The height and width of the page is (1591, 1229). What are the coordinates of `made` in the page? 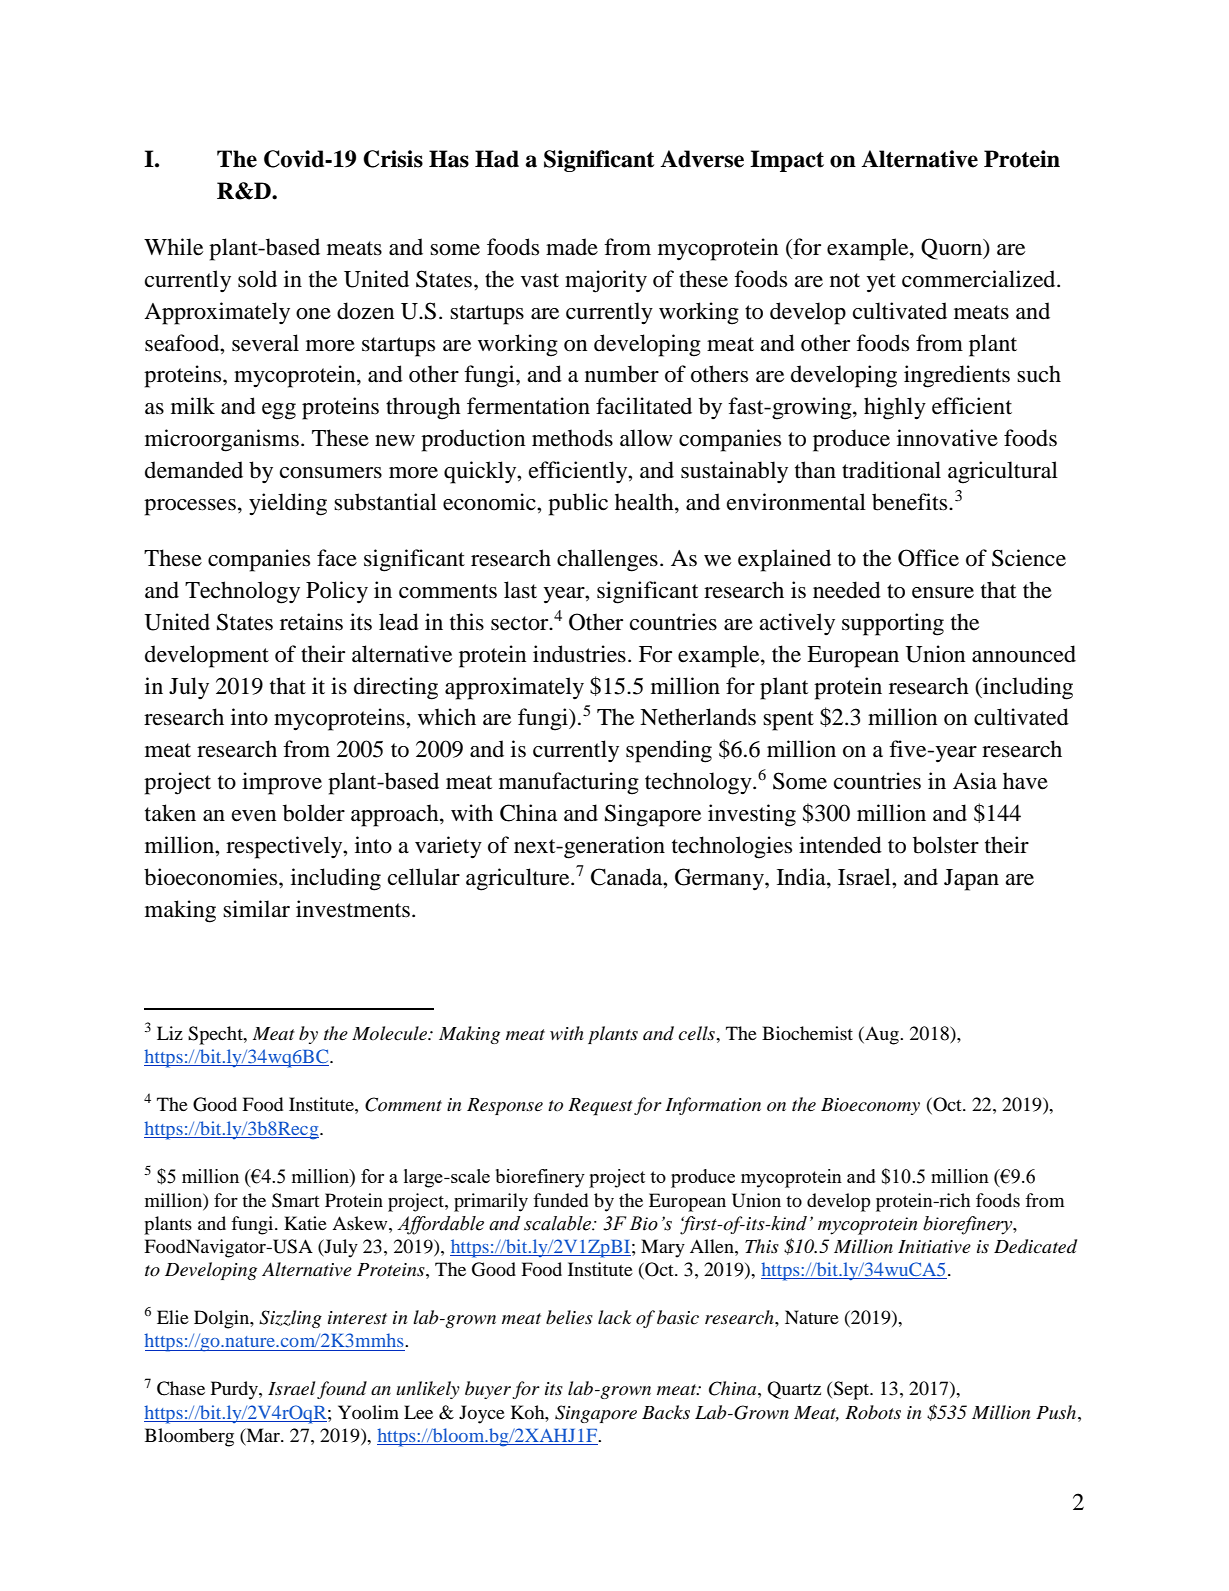 It's located at (572, 247).
